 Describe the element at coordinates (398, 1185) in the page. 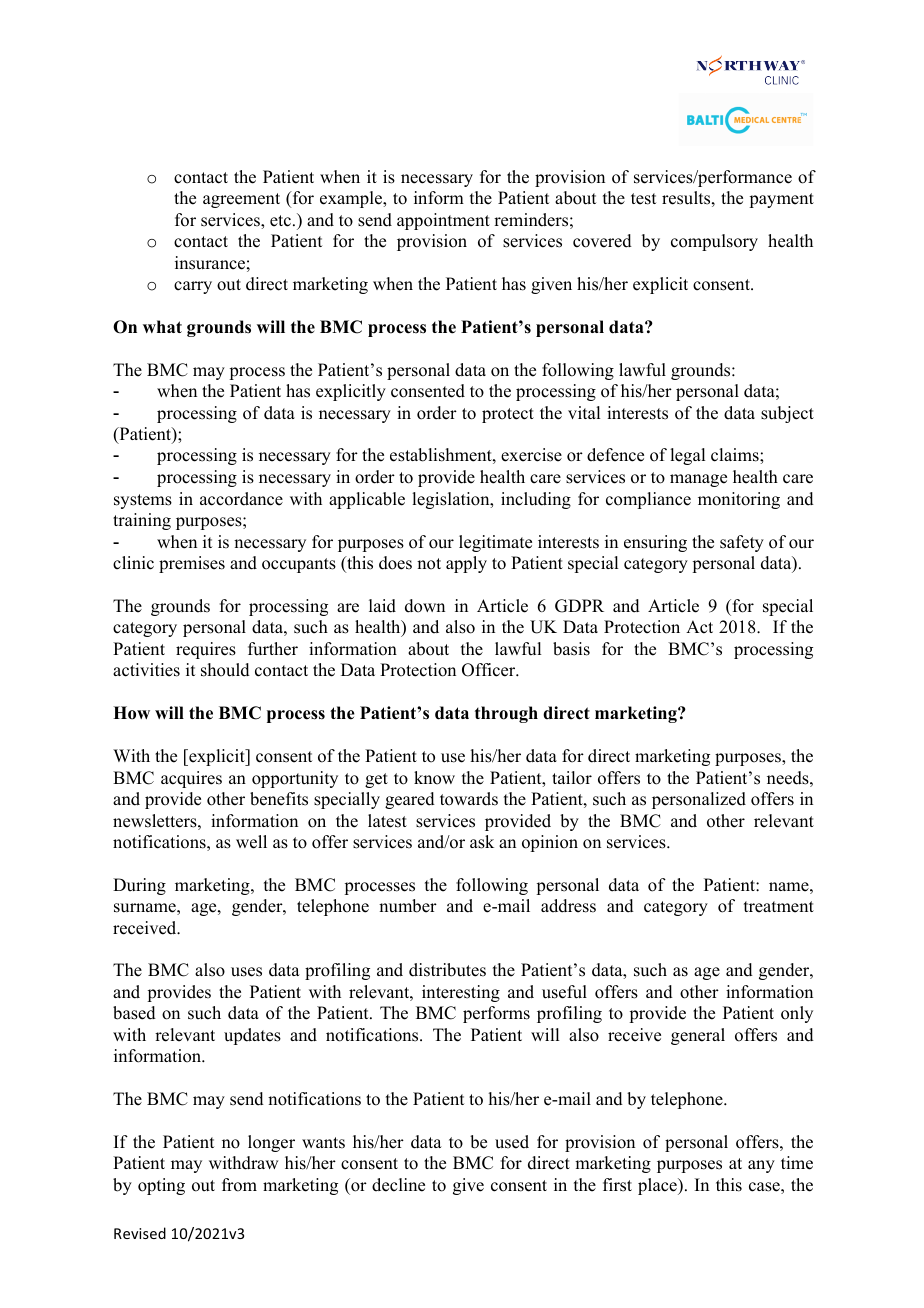

I see `decline` at that location.
